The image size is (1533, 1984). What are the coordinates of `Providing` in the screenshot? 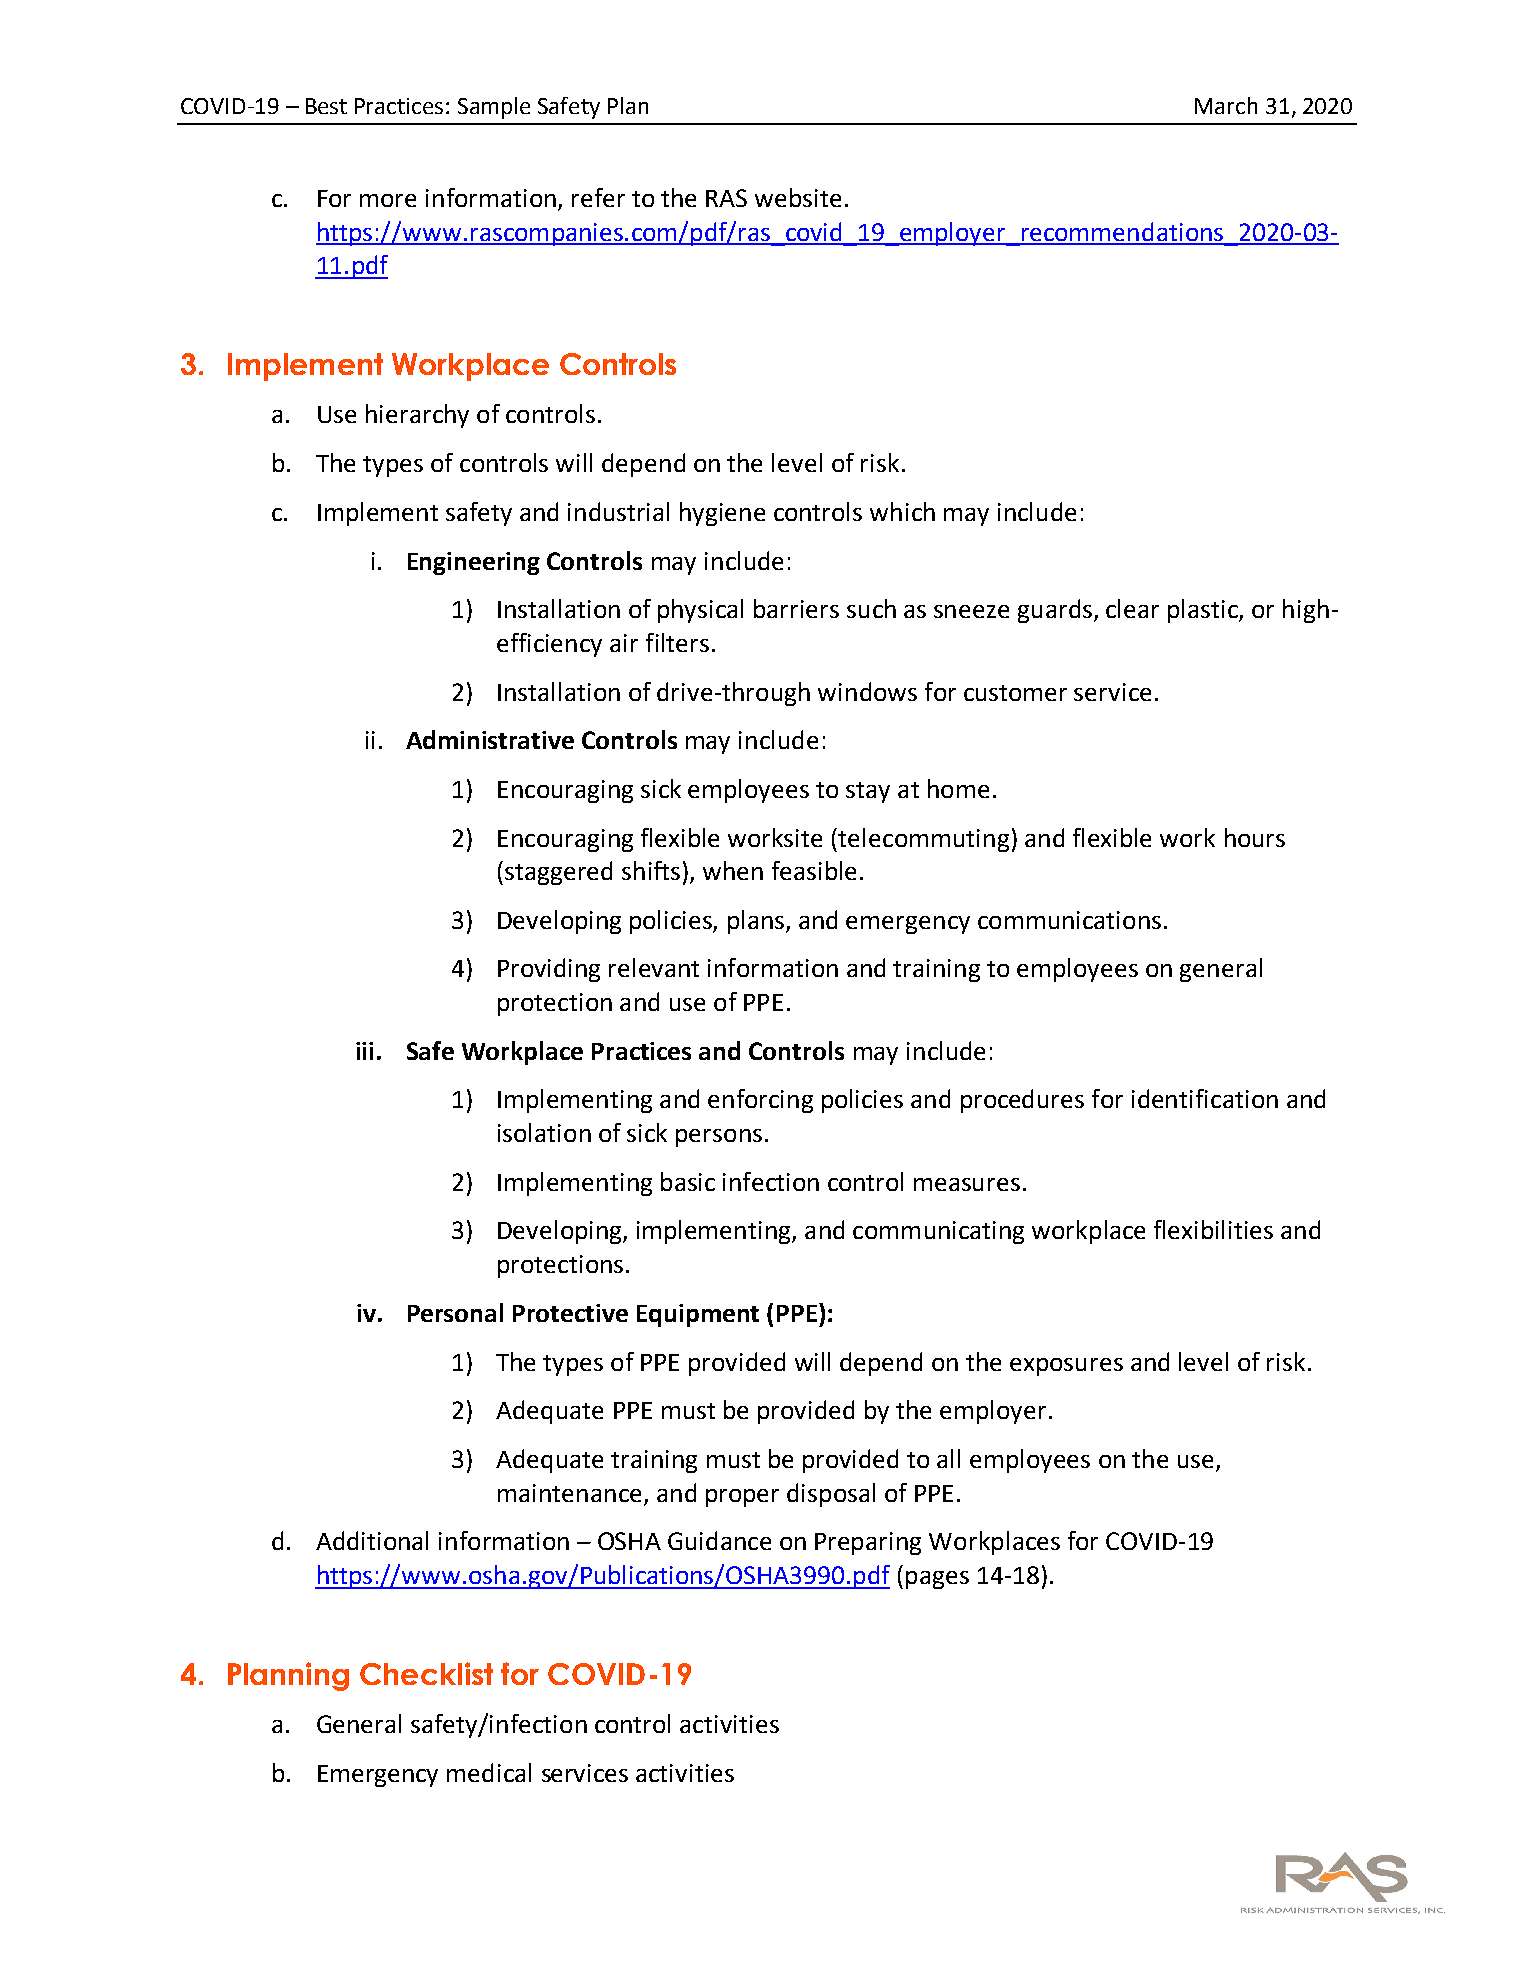 It's located at (549, 970).
